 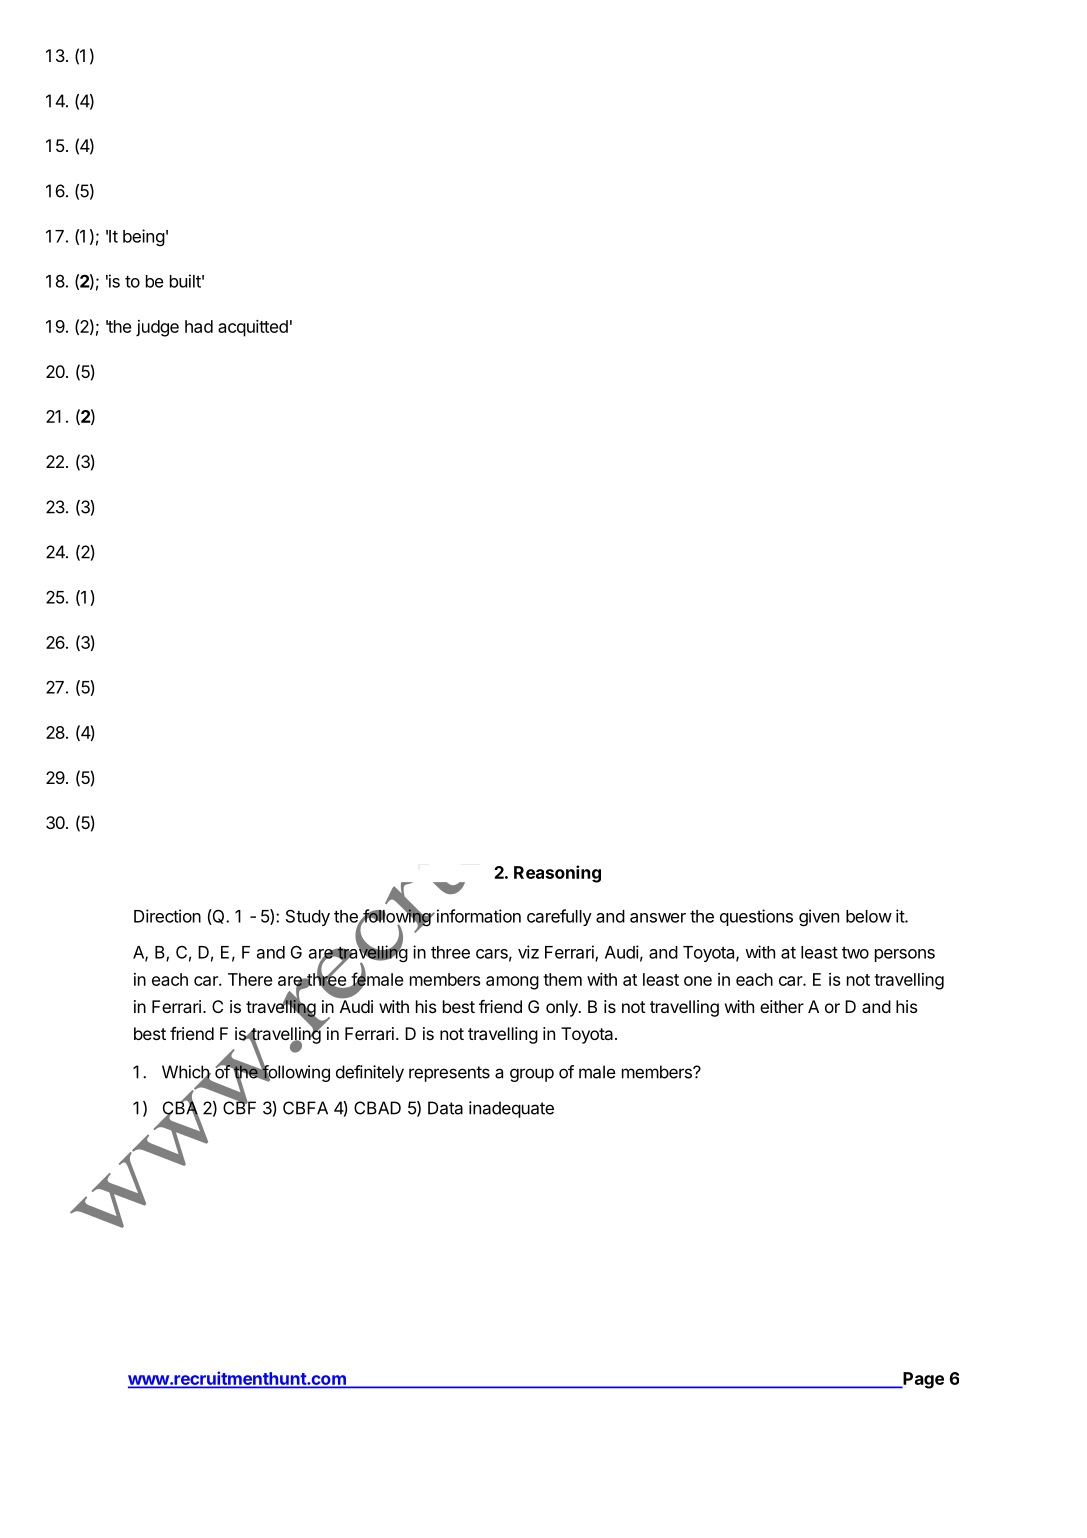 What do you see at coordinates (922, 1380) in the image?
I see `Page` at bounding box center [922, 1380].
